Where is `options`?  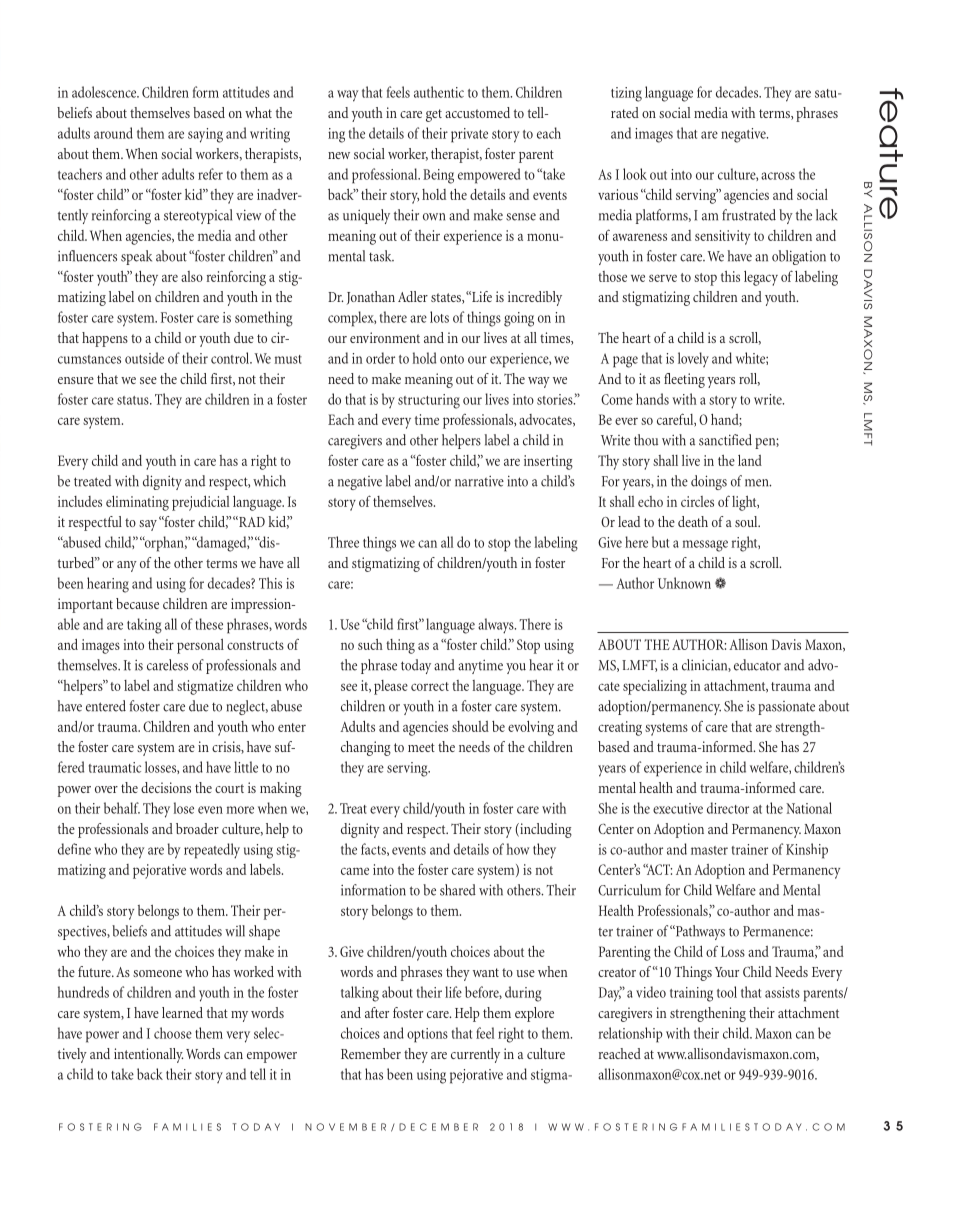
options is located at coordinates (427, 1035).
